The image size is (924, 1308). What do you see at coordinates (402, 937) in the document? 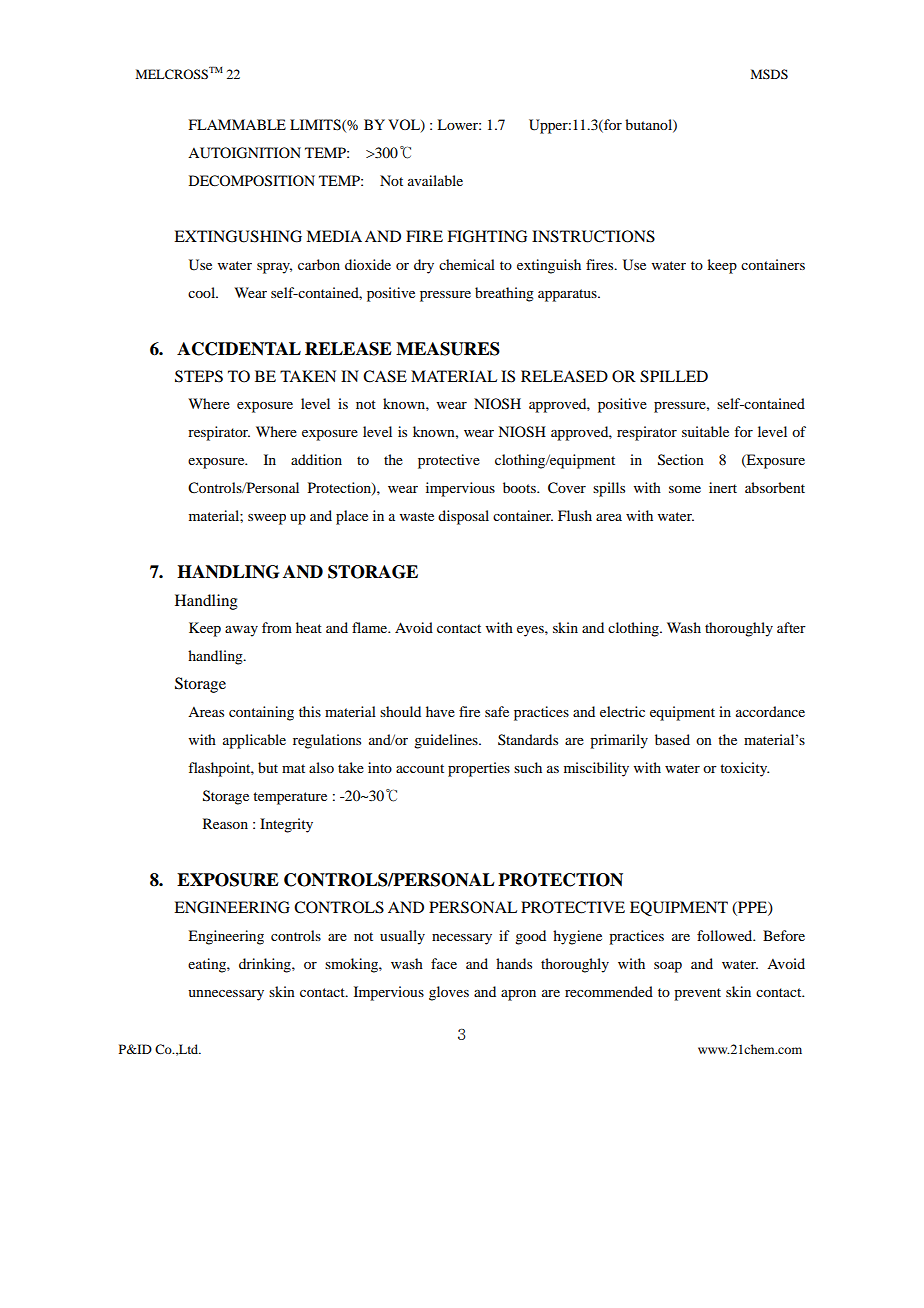
I see `usually` at bounding box center [402, 937].
